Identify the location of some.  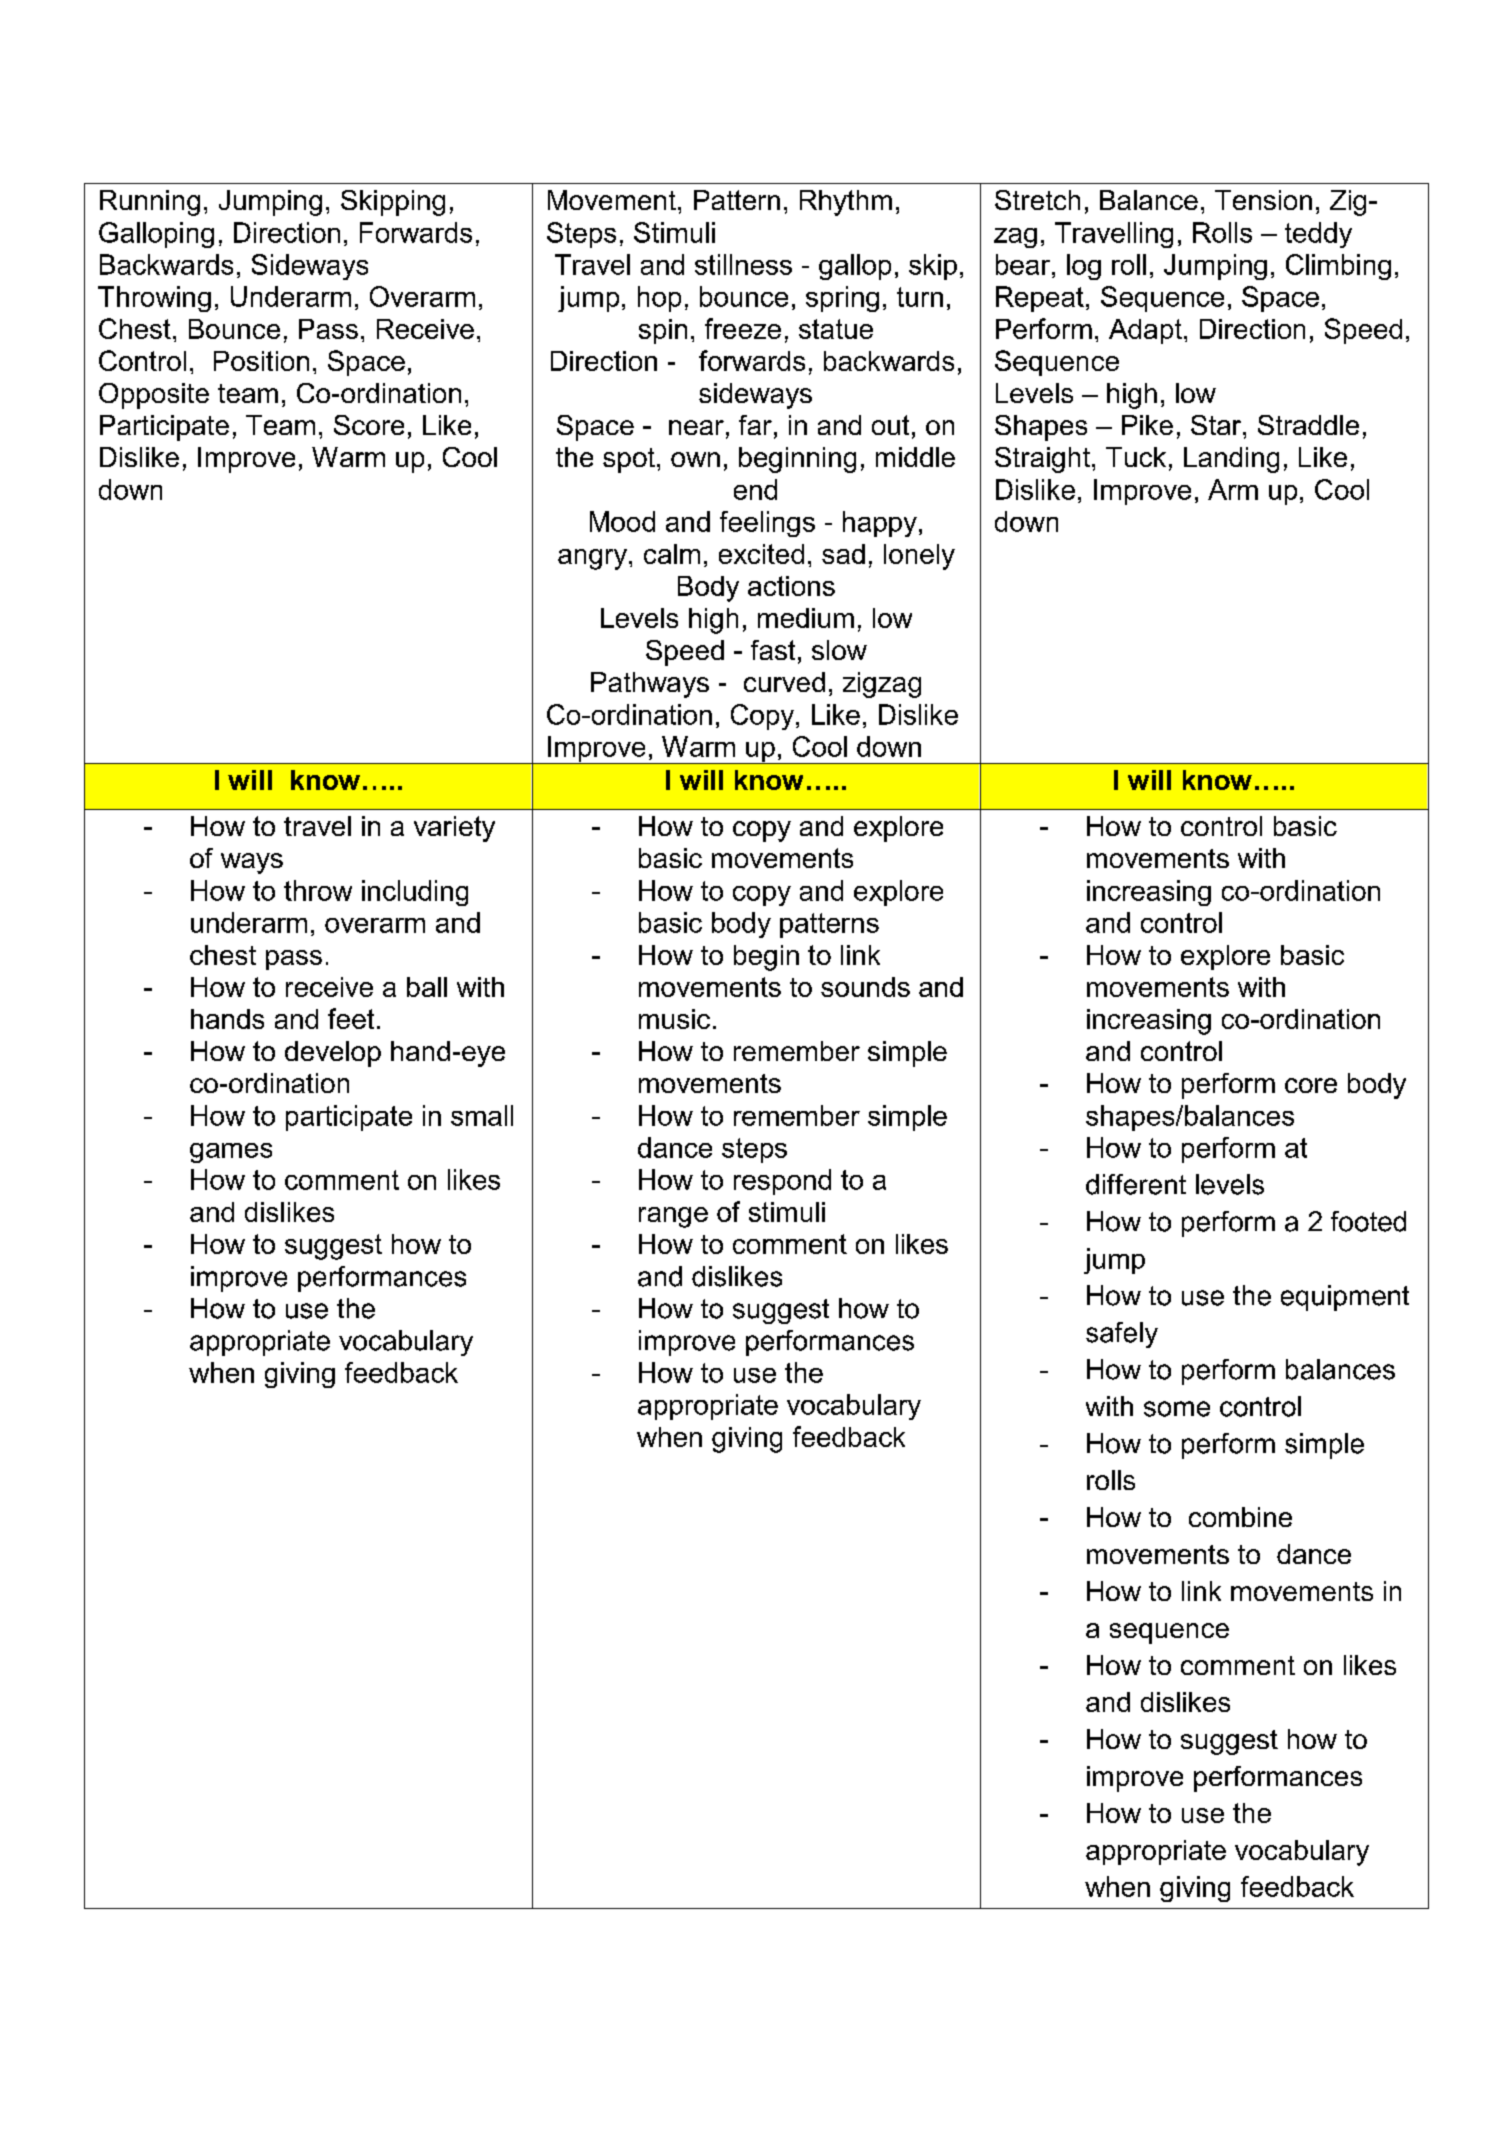
(1177, 1409).
